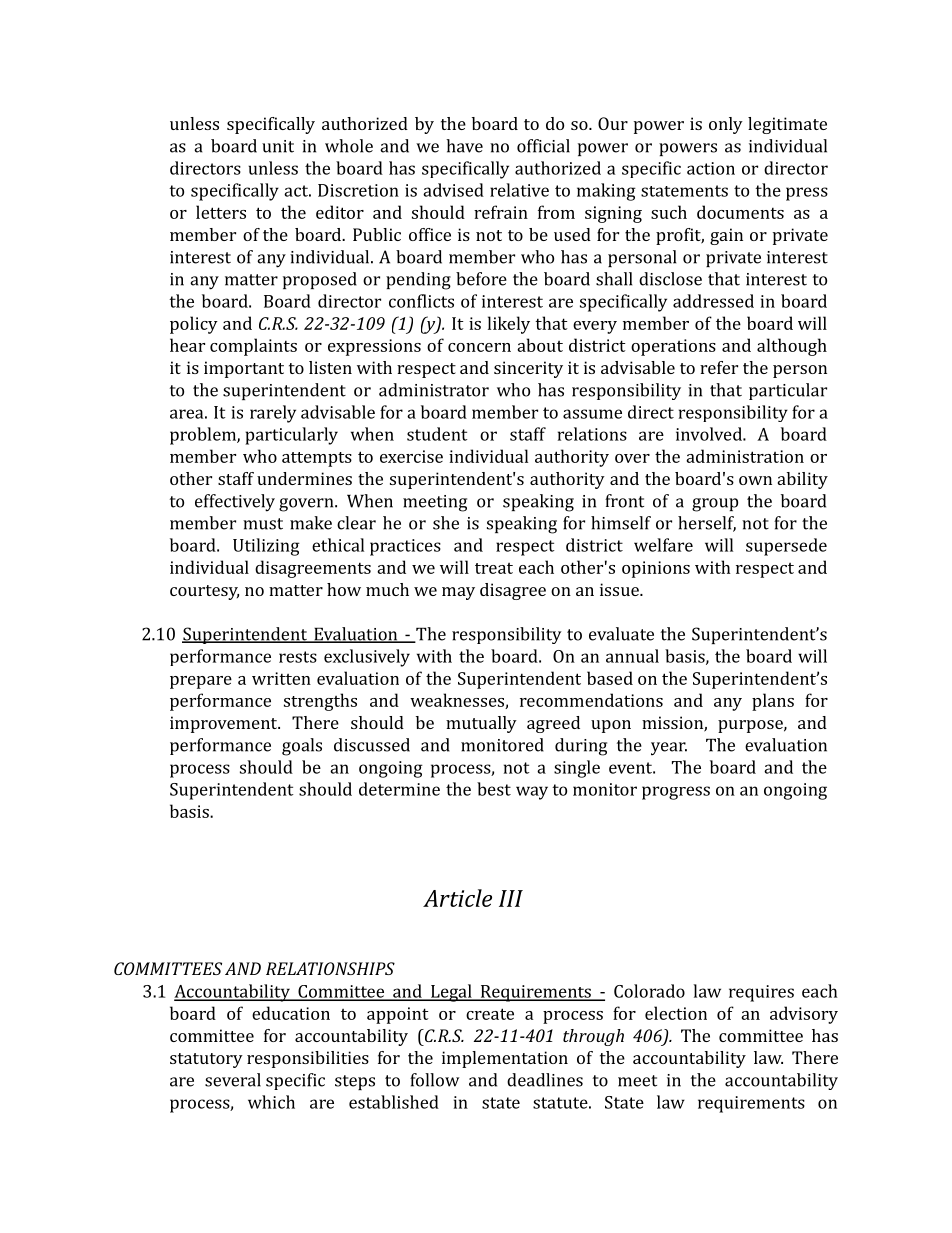 The height and width of the page is (1233, 952). What do you see at coordinates (656, 569) in the page?
I see `opinions` at bounding box center [656, 569].
